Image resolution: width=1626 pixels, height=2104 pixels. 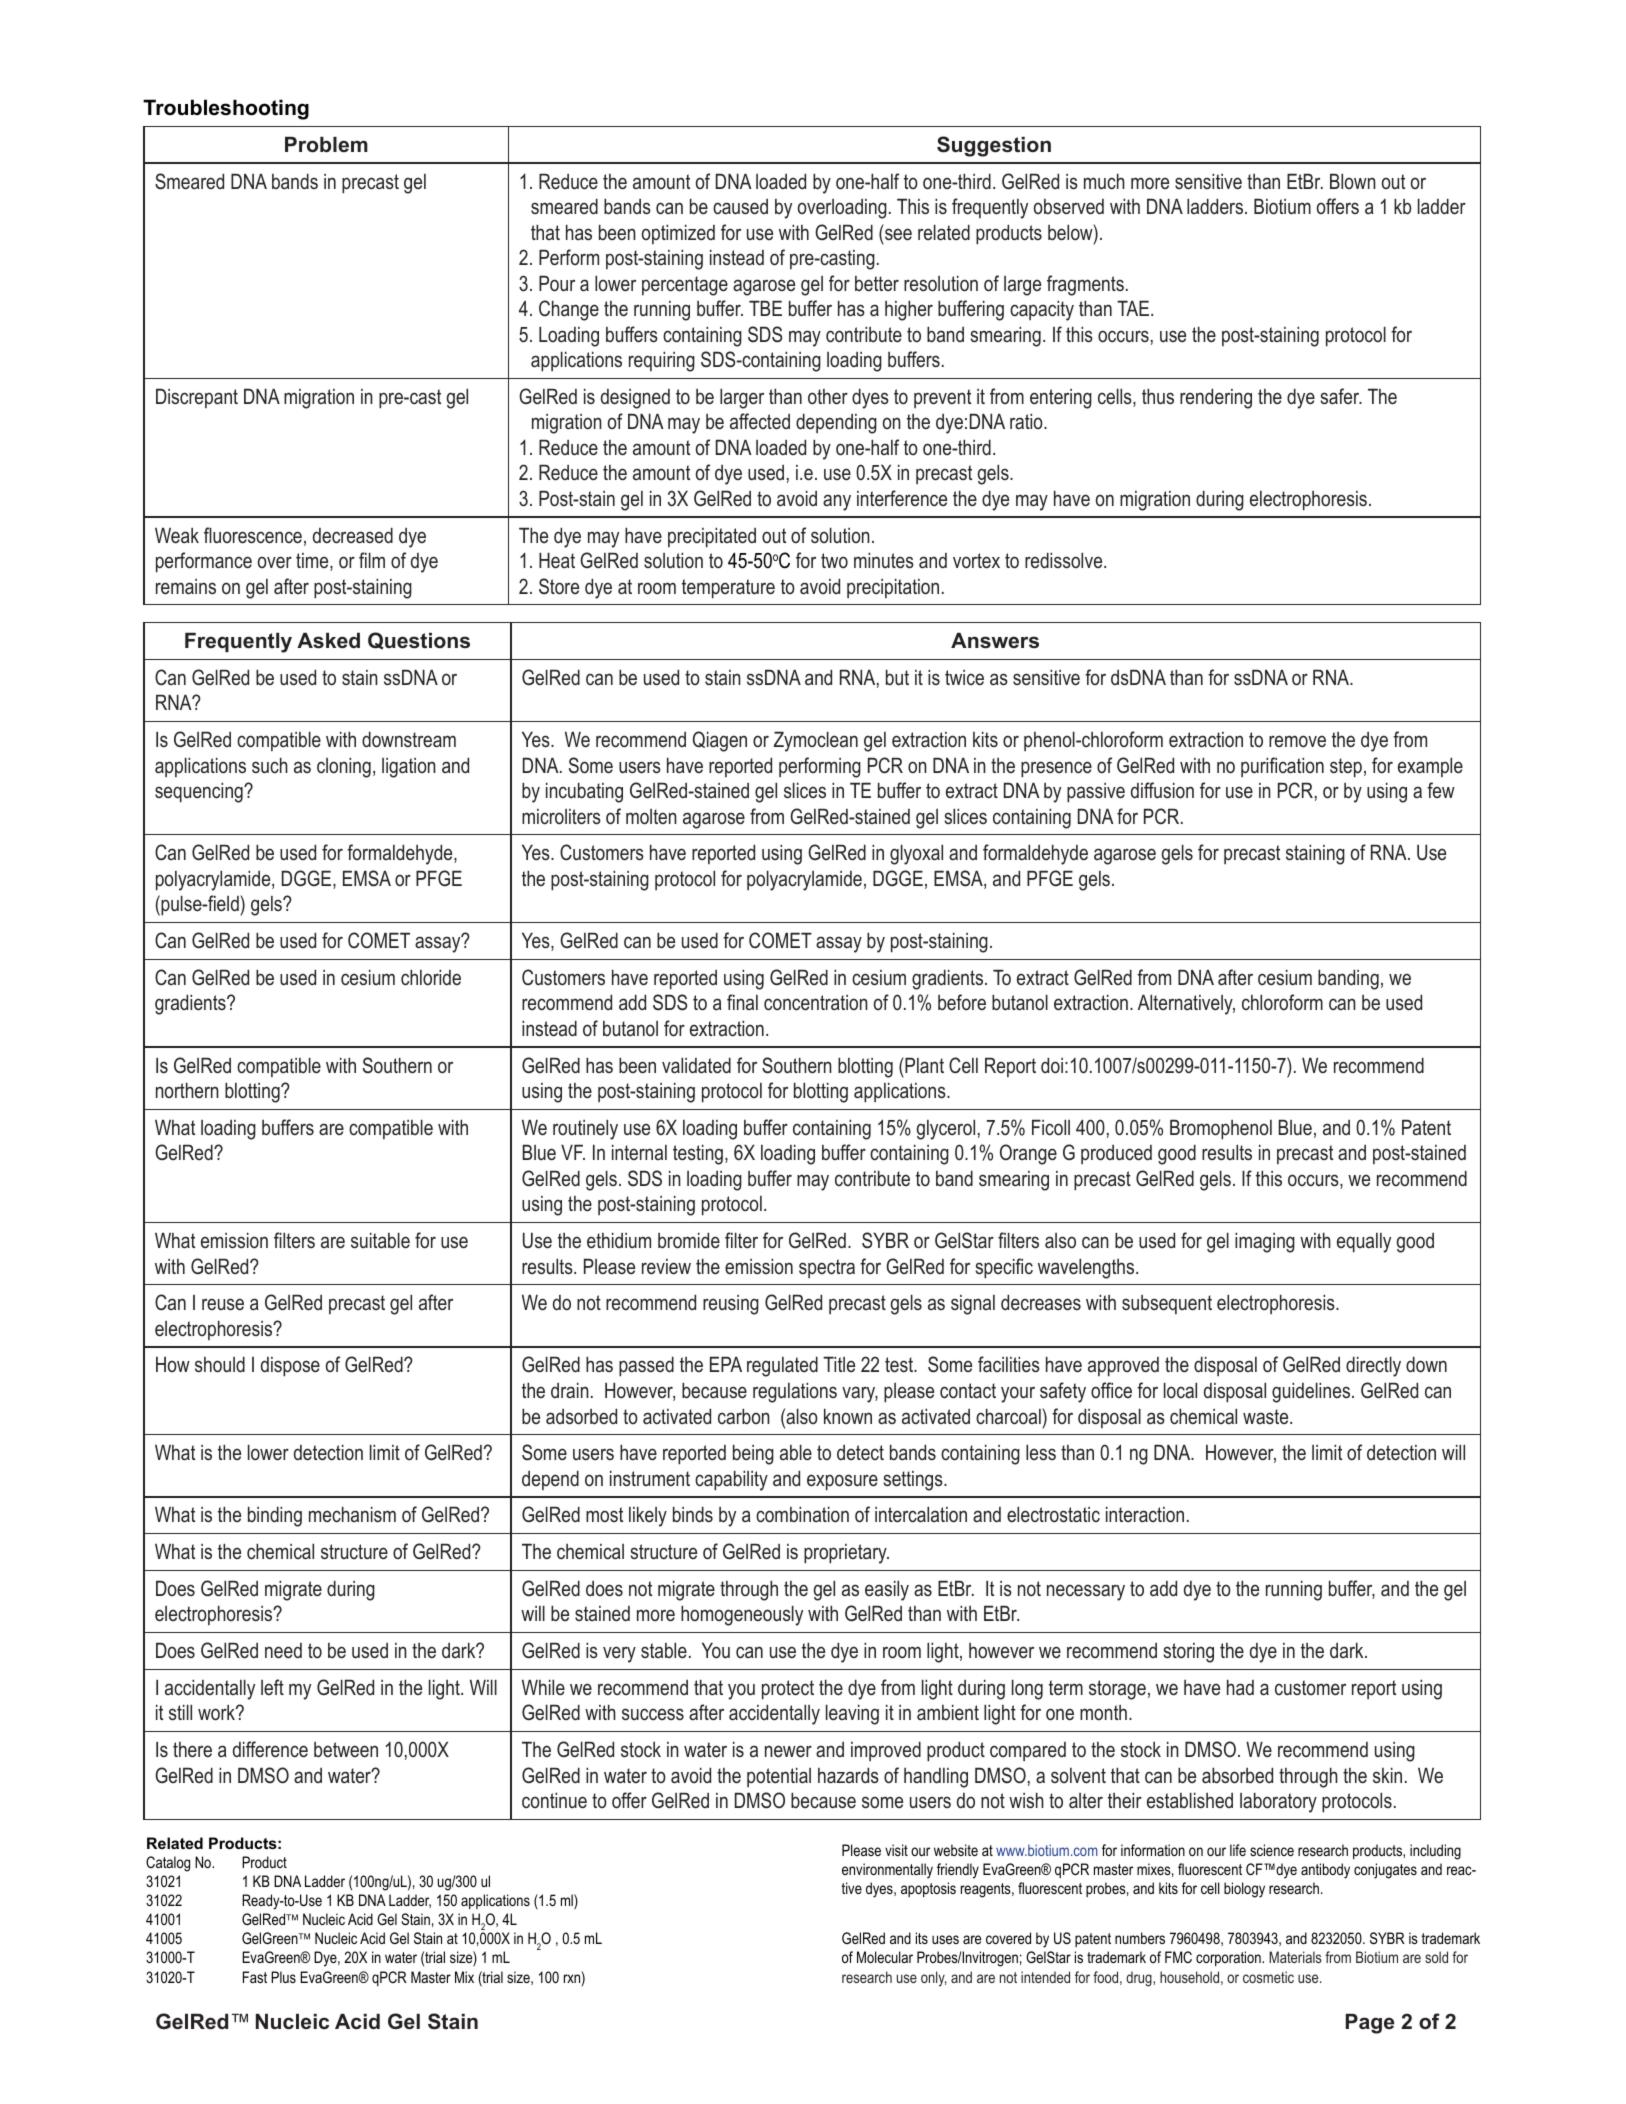 What do you see at coordinates (742, 1002) in the image?
I see `final` at bounding box center [742, 1002].
